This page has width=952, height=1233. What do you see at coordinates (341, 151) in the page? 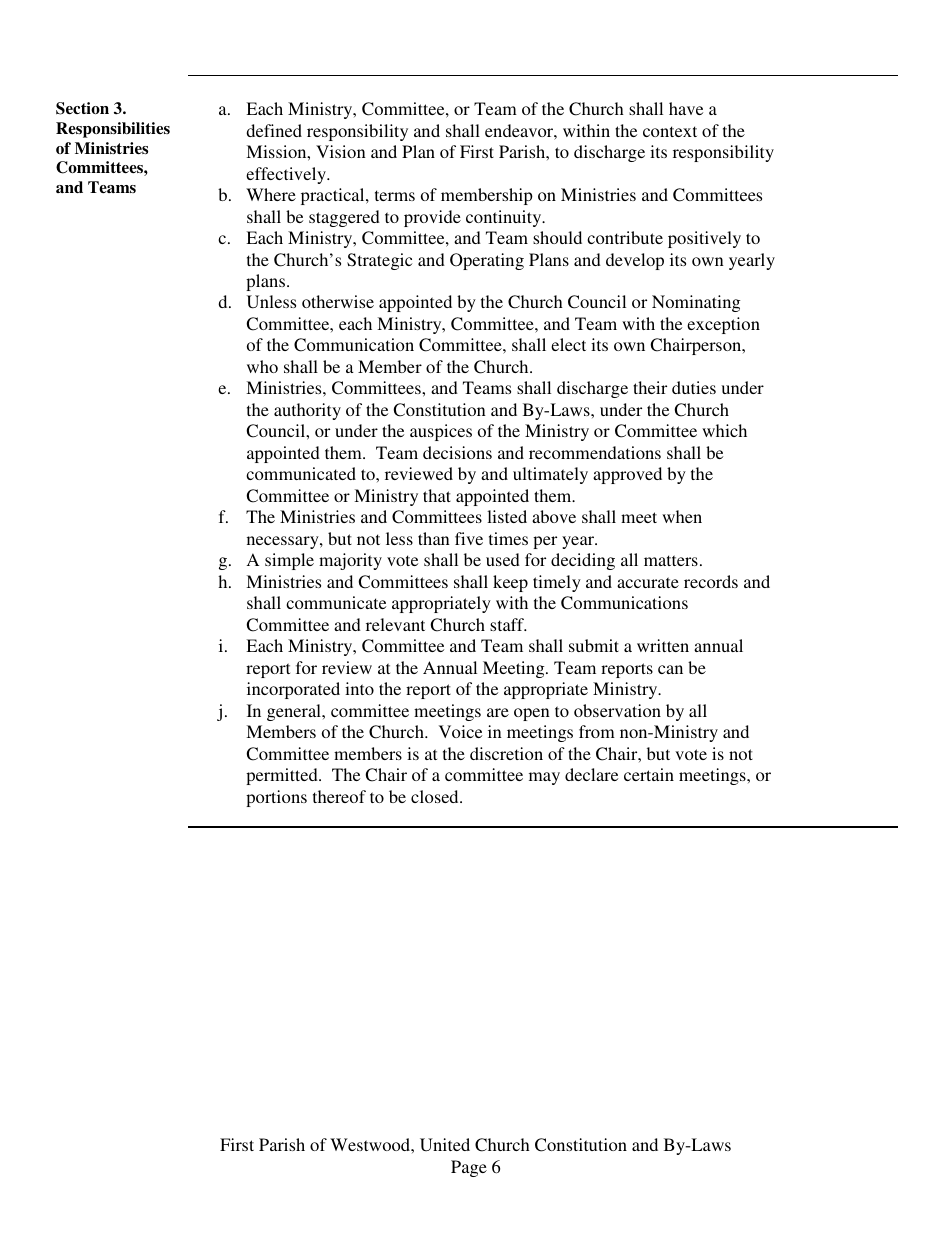
I see `Vision` at bounding box center [341, 151].
